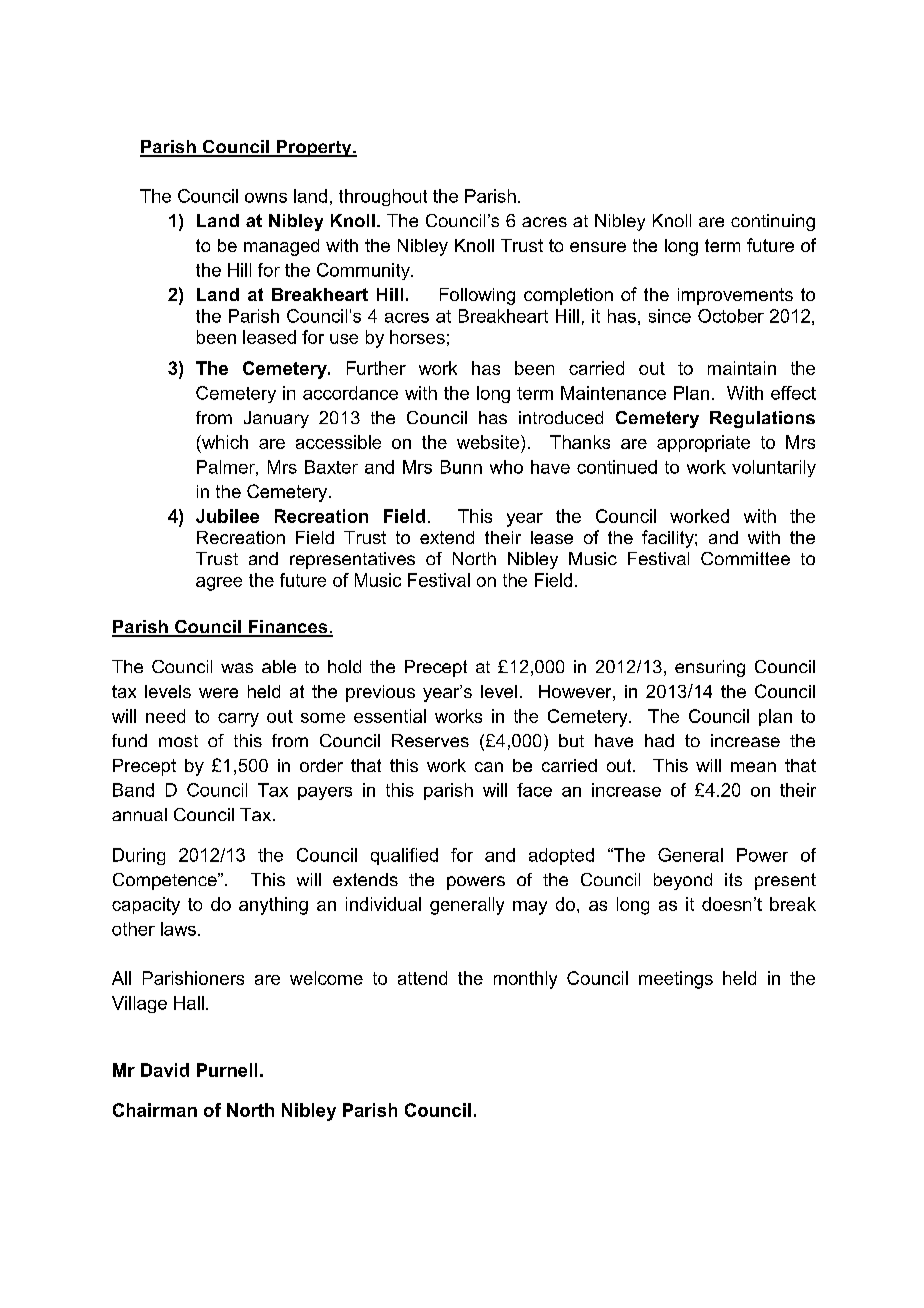 The image size is (924, 1308). Describe the element at coordinates (773, 222) in the screenshot. I see `continuing` at that location.
